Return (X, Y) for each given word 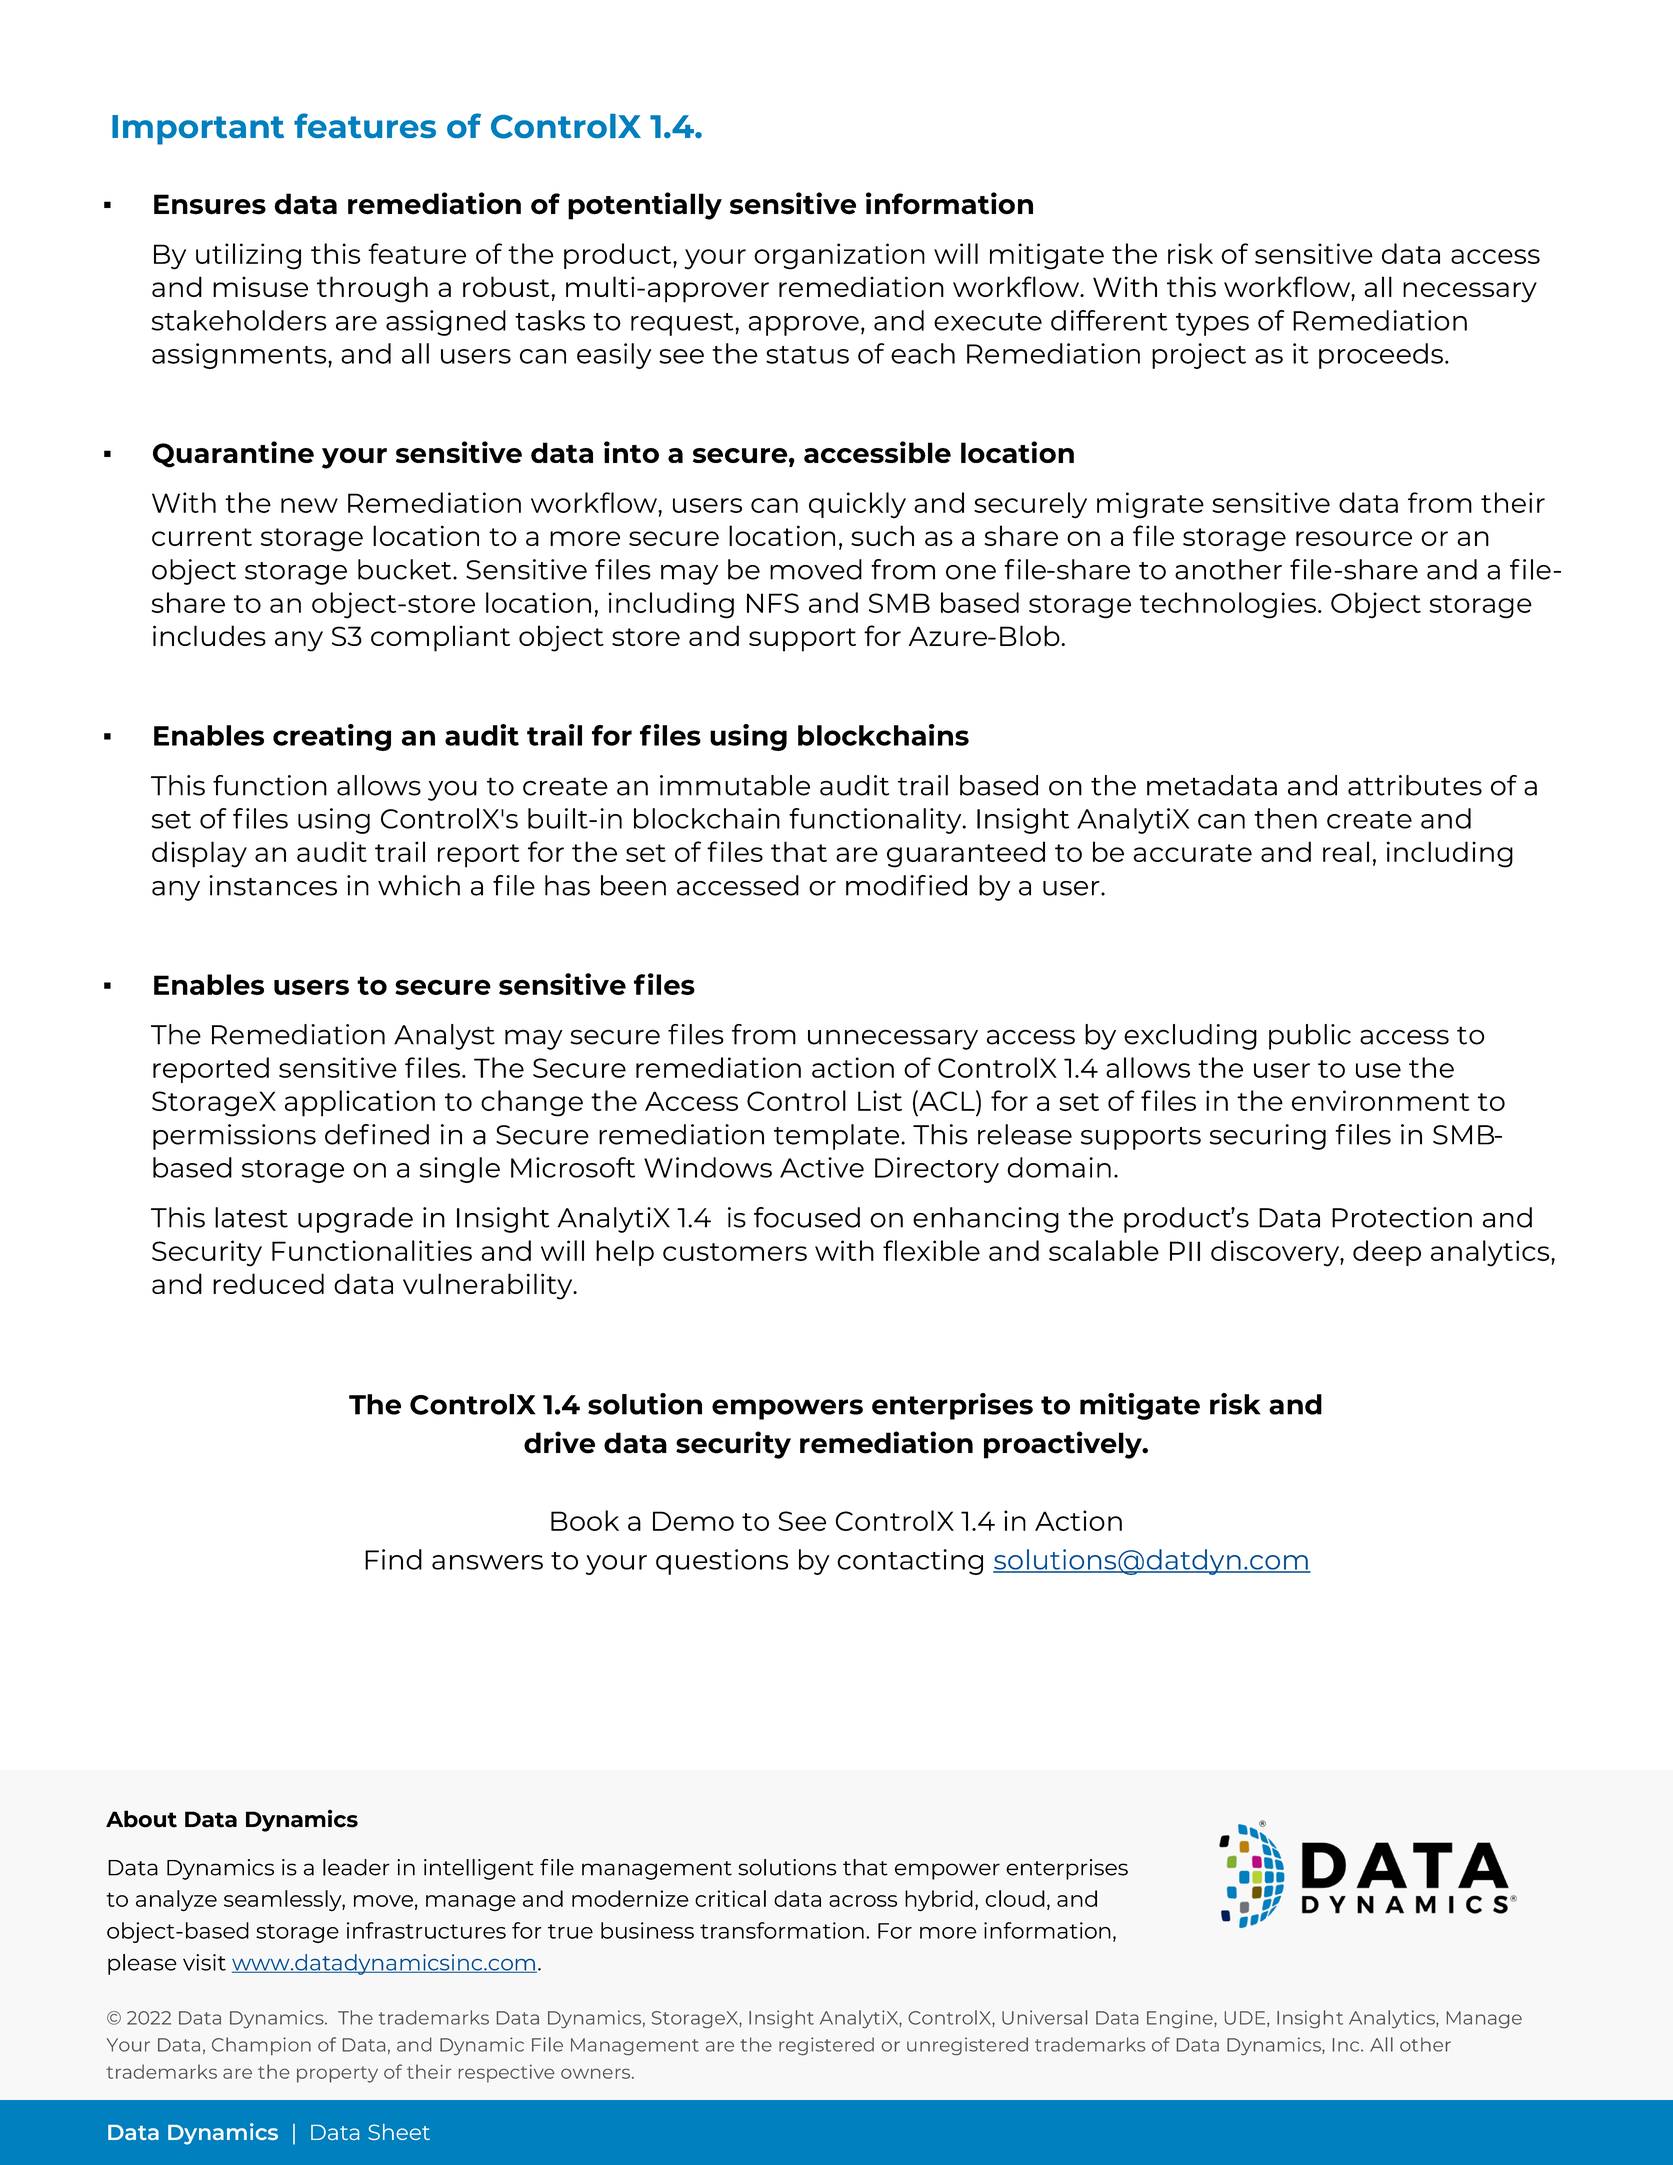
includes (209, 635)
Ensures (210, 204)
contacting (910, 1562)
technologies (1228, 605)
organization (839, 256)
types (1212, 324)
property (337, 2074)
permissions (234, 1137)
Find (393, 1559)
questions (722, 1562)
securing (1268, 1137)
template (836, 1137)
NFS (773, 603)
